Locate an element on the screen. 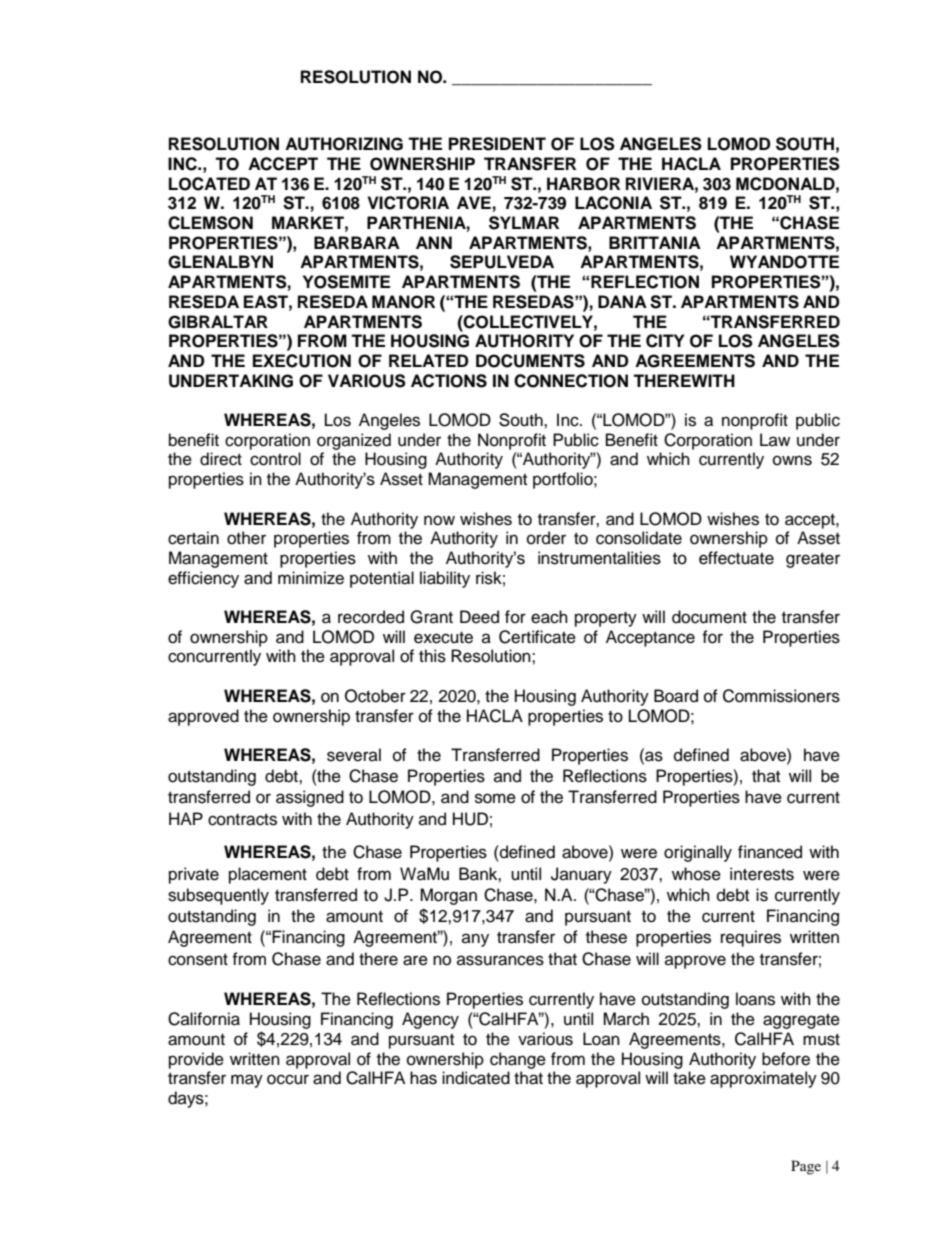 The height and width of the screenshot is (1233, 952). Page is located at coordinates (806, 1167).
